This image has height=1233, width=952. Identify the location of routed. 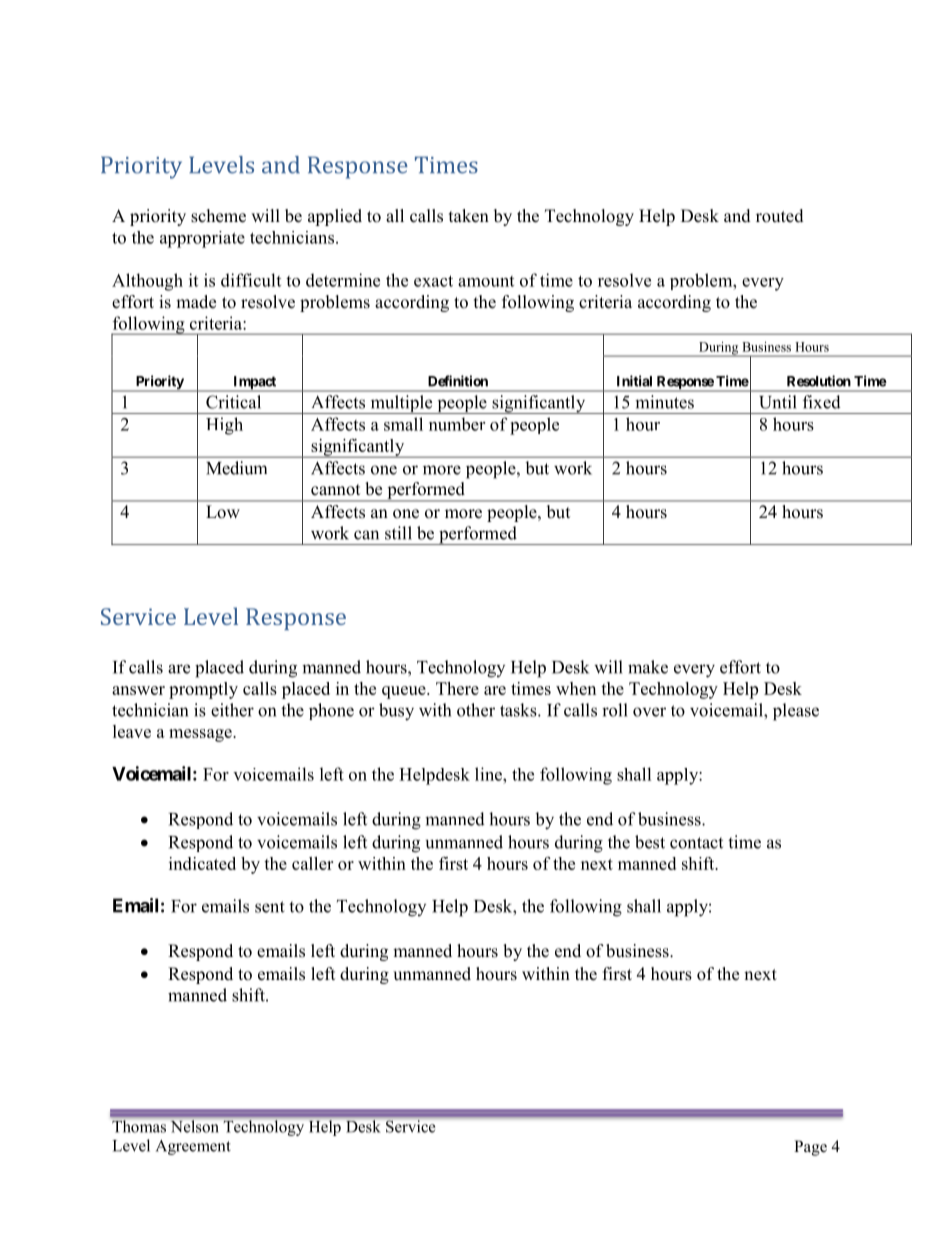
(780, 216).
